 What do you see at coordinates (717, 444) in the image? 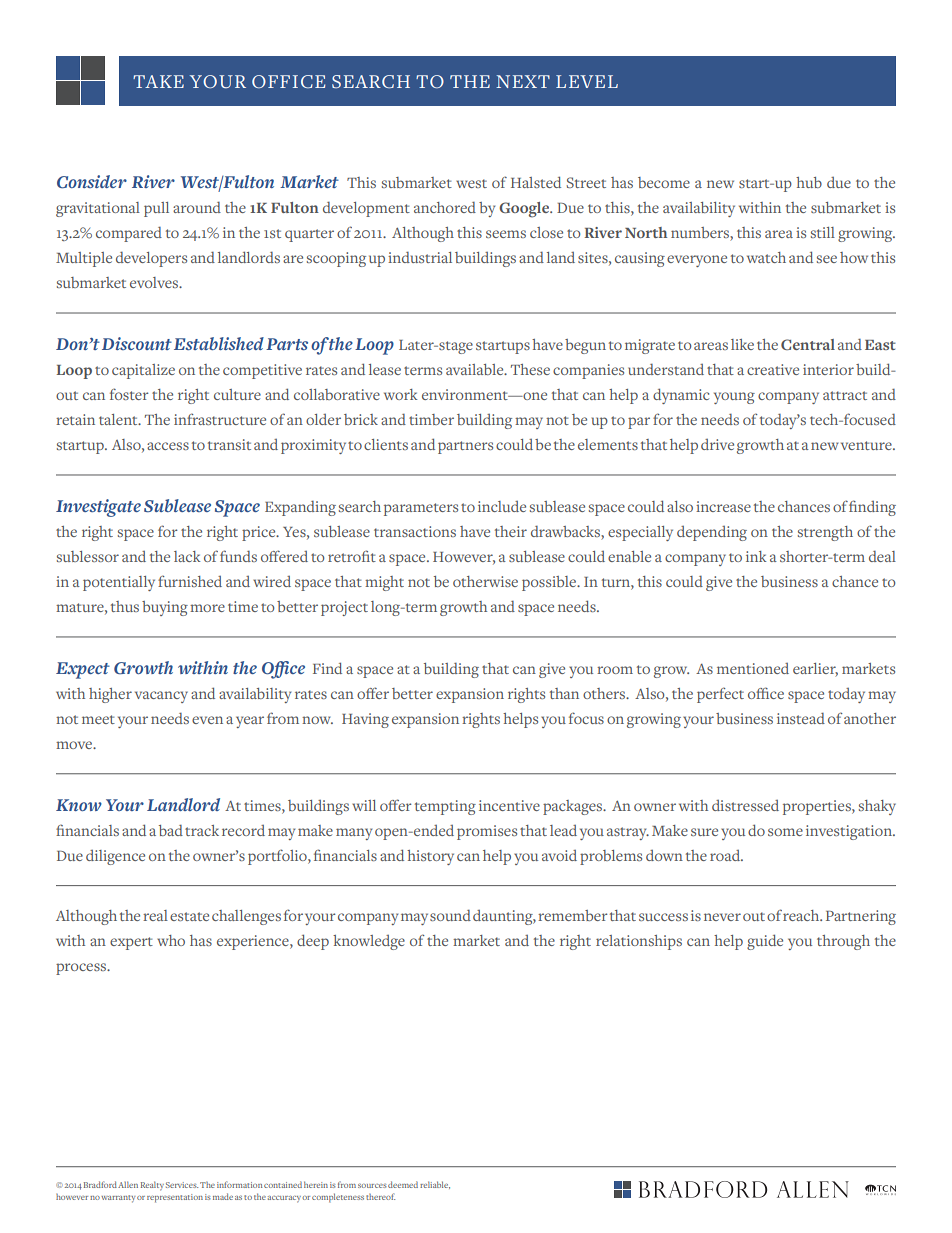
I see `drive` at bounding box center [717, 444].
